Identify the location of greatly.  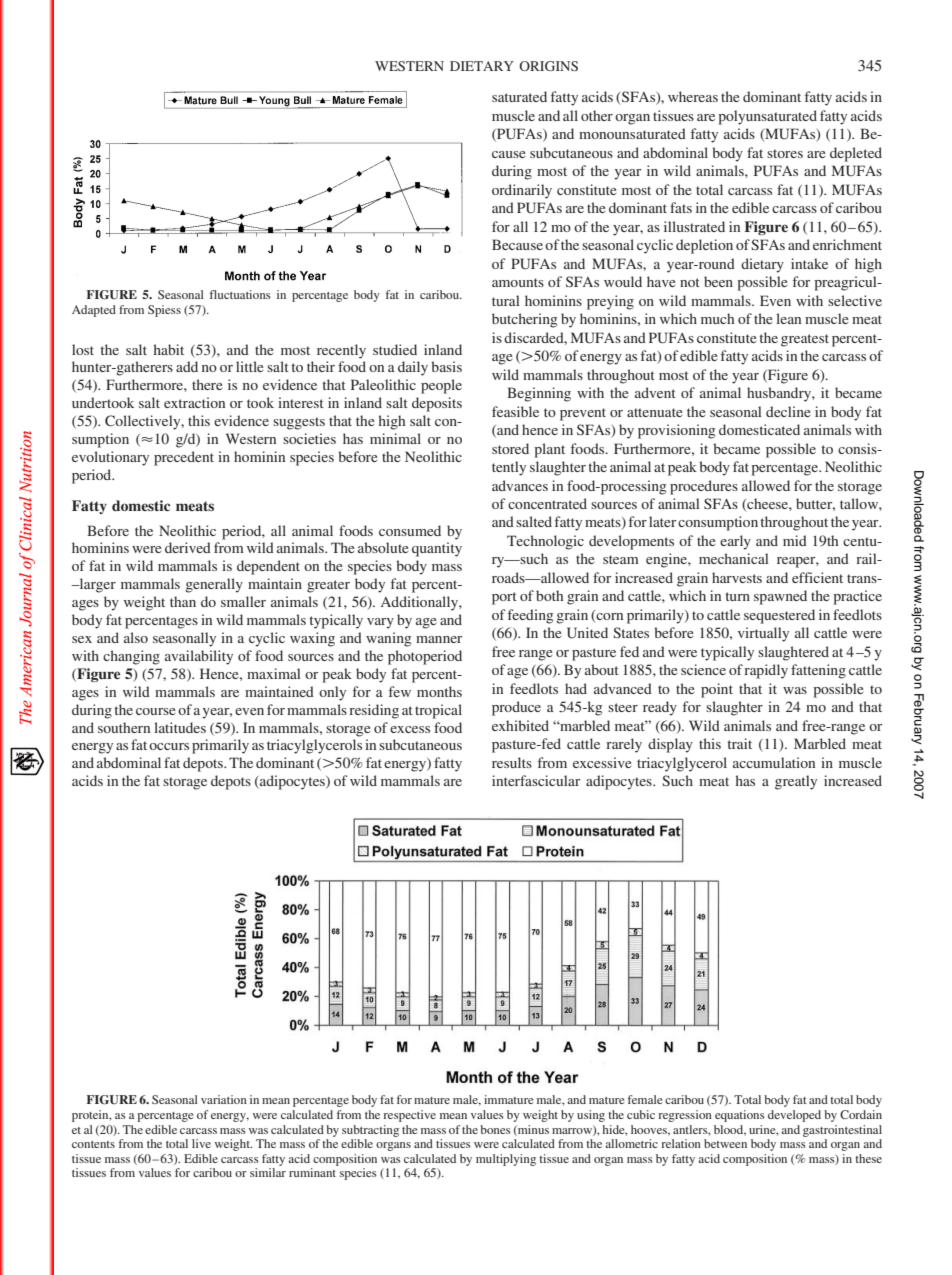
(796, 782).
